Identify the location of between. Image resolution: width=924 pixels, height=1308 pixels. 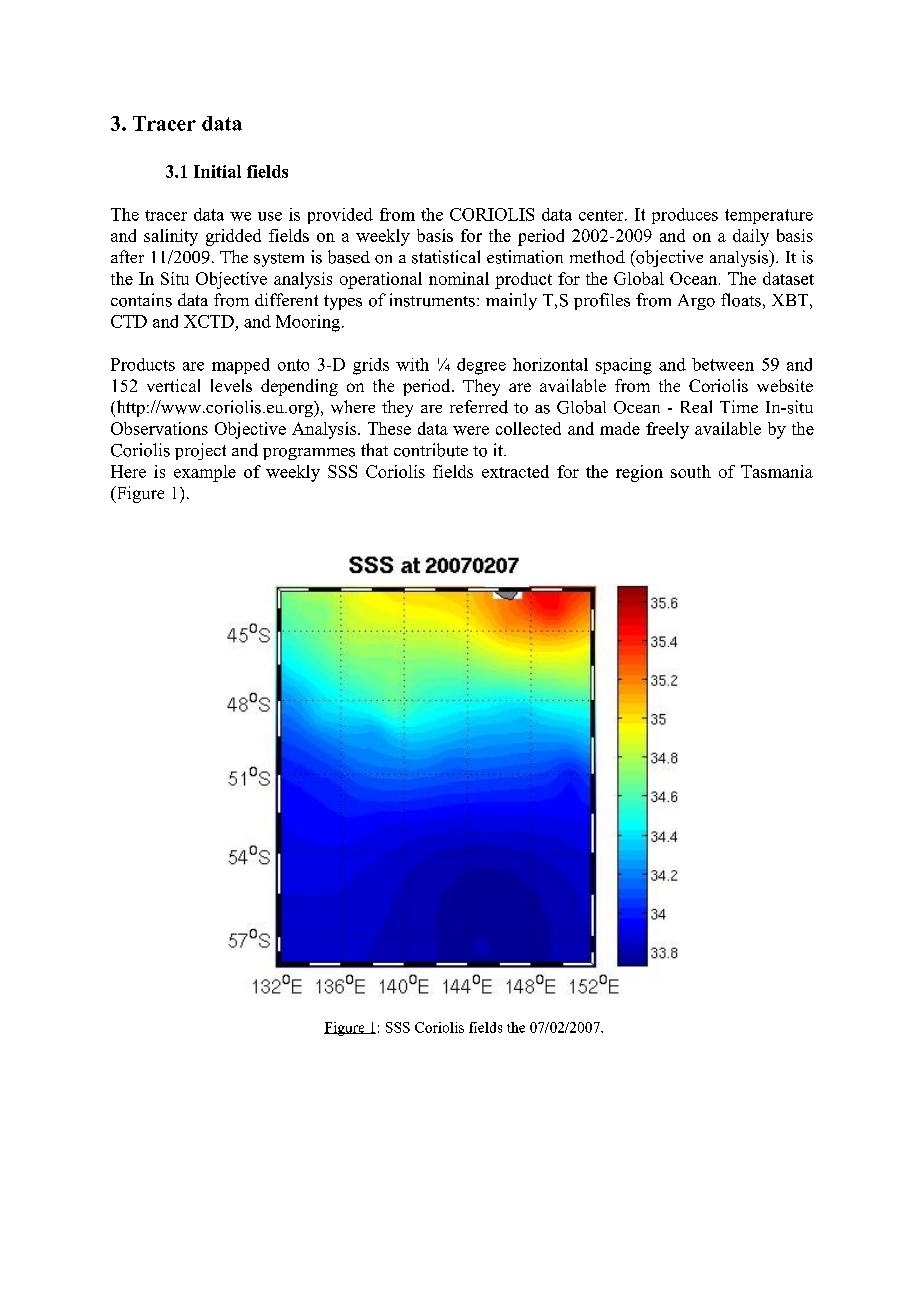
(723, 364).
